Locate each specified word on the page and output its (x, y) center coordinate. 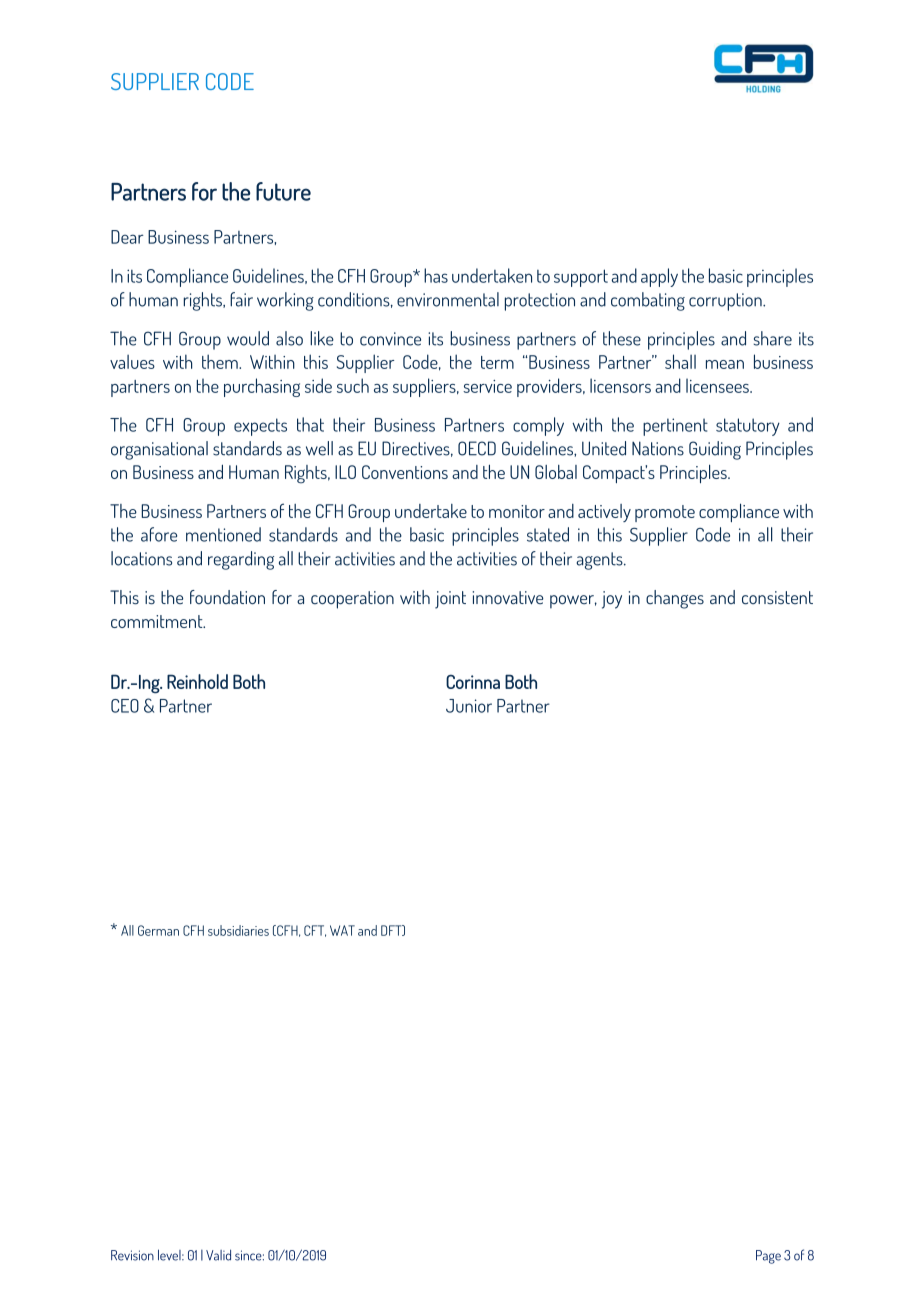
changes (675, 599)
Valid (218, 1255)
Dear (127, 237)
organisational (159, 450)
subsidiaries (238, 930)
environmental (448, 299)
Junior (469, 706)
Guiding (715, 450)
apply (659, 277)
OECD (477, 448)
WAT (342, 930)
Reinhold (197, 681)
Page (768, 1257)
